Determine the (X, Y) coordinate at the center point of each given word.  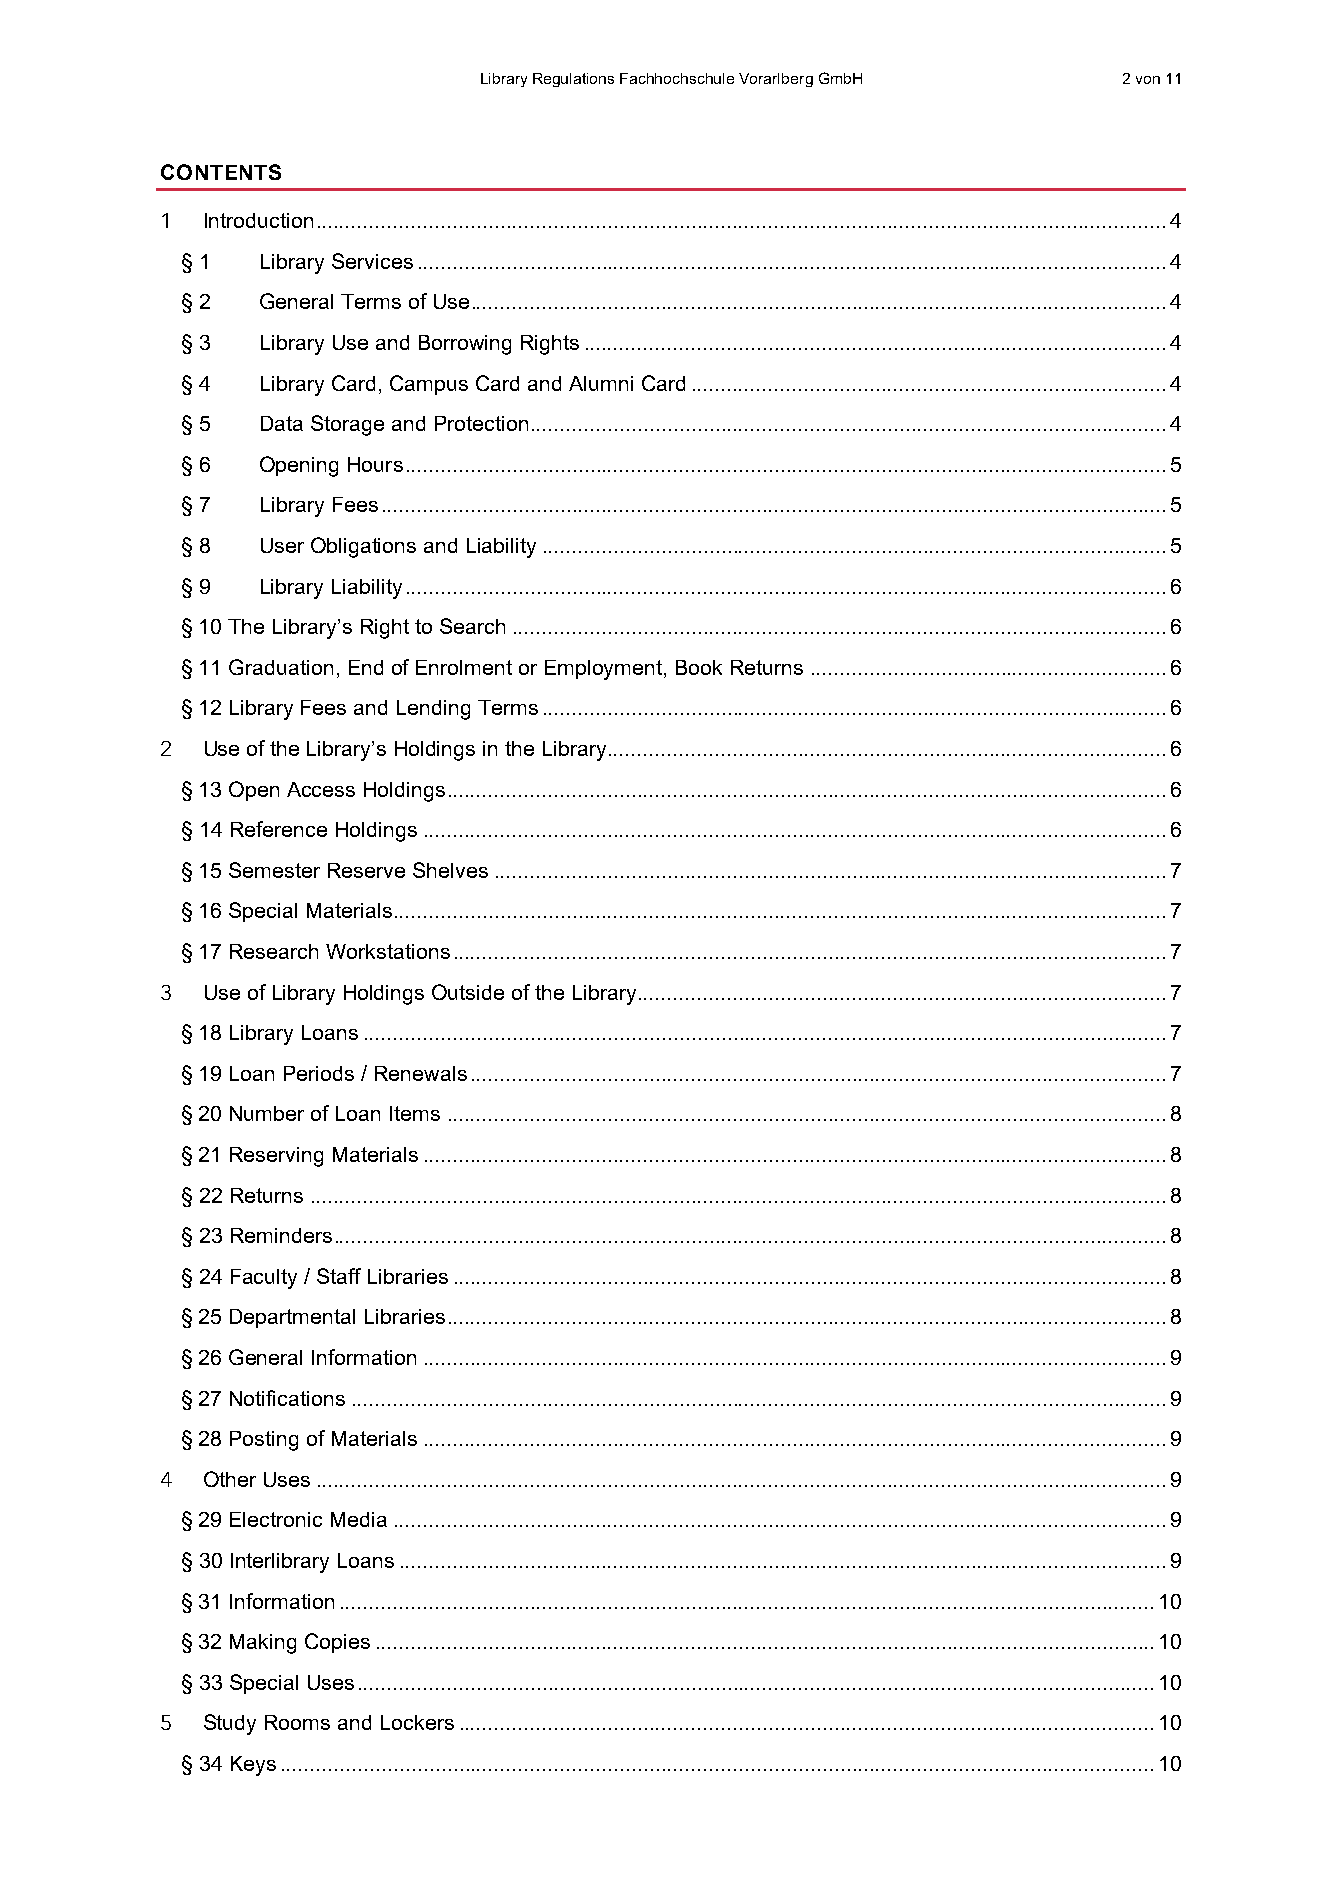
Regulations (573, 80)
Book (699, 667)
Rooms (297, 1722)
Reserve (366, 870)
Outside (468, 992)
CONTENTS (221, 172)
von (1148, 80)
